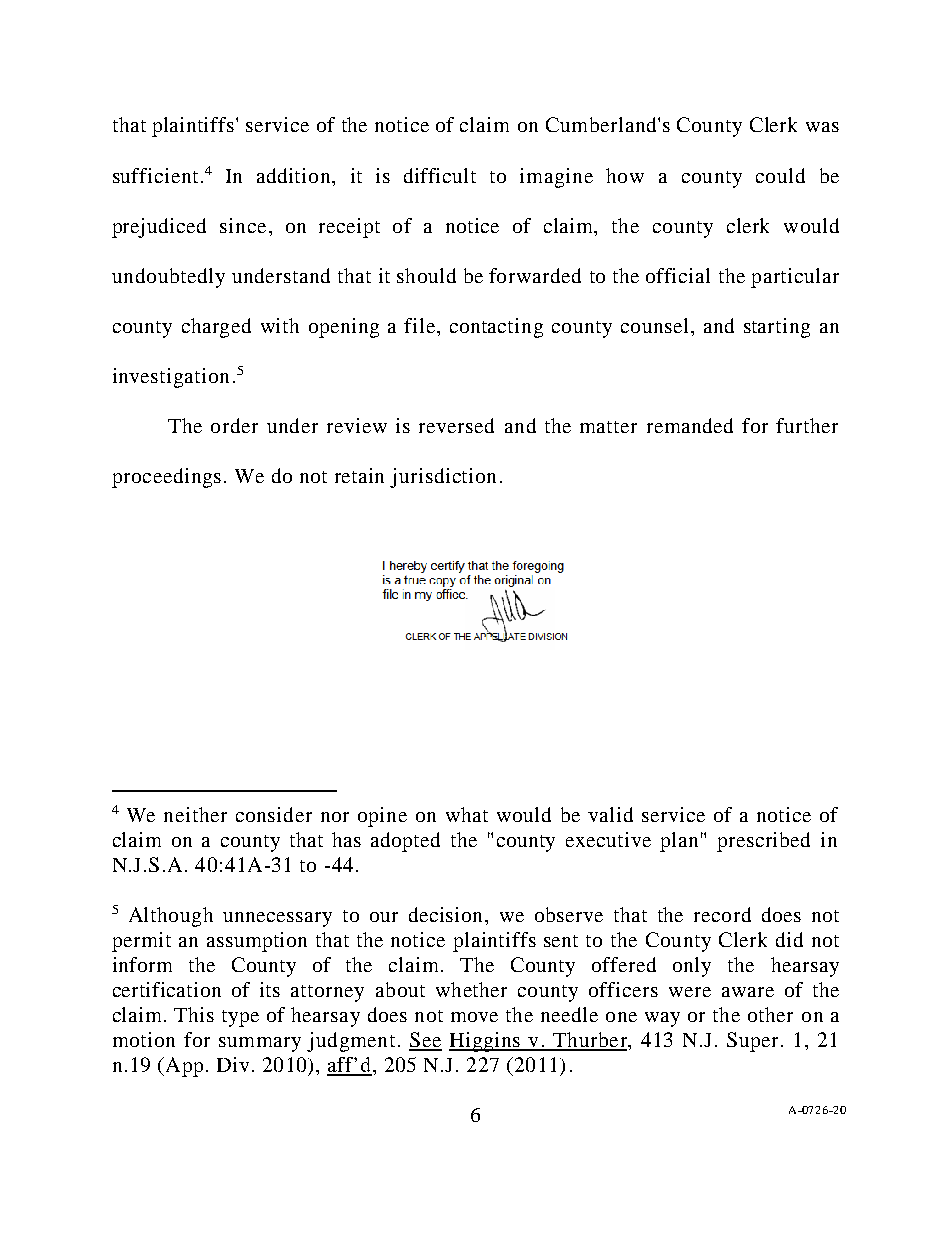 Image resolution: width=952 pixels, height=1233 pixels. I want to click on could, so click(780, 175).
